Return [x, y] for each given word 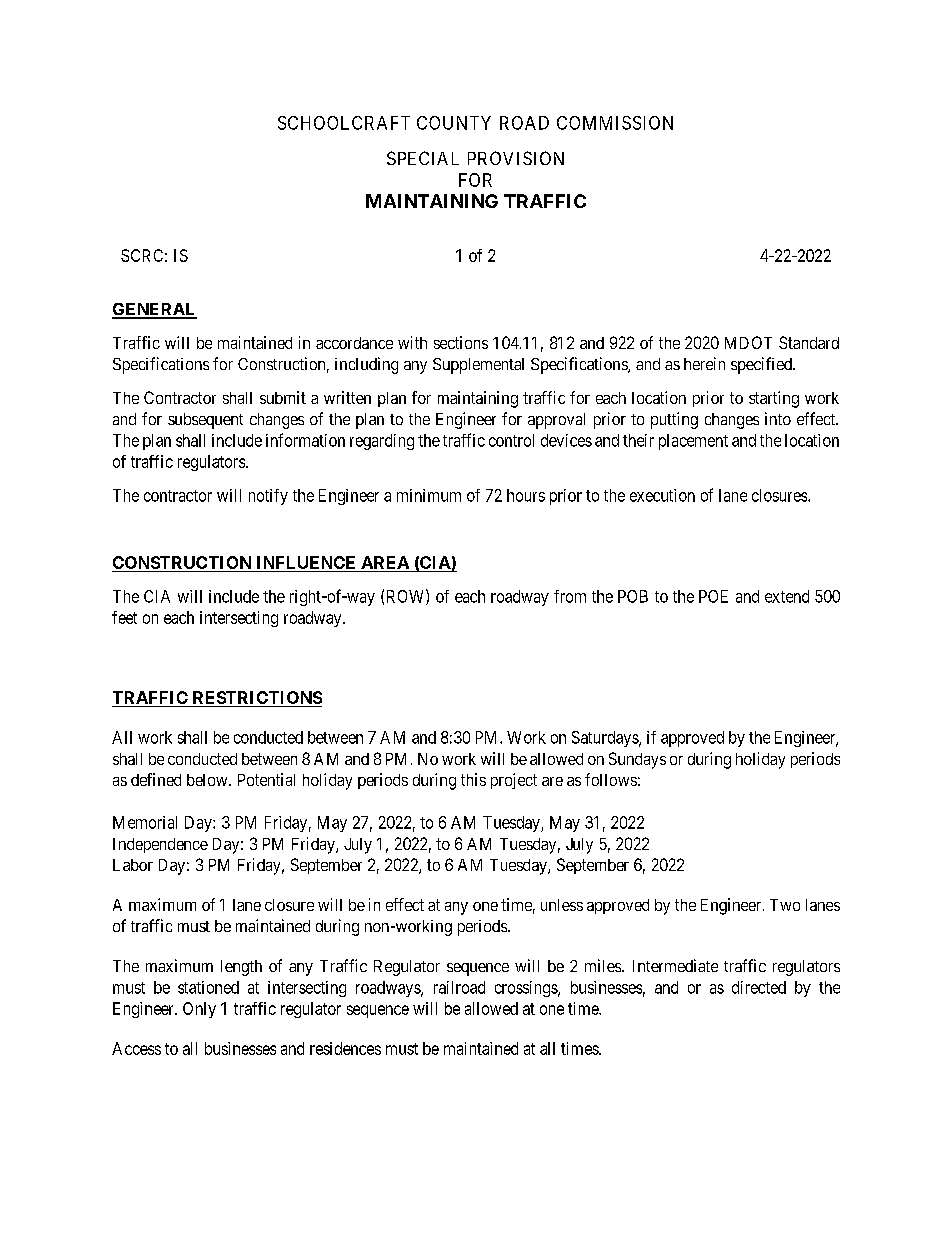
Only [199, 1010]
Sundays [637, 760]
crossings [527, 989]
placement [693, 442]
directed [759, 987]
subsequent [205, 421]
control [511, 440]
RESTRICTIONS [257, 697]
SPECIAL [423, 158]
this [473, 779]
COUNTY [454, 123]
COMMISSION [615, 123]
